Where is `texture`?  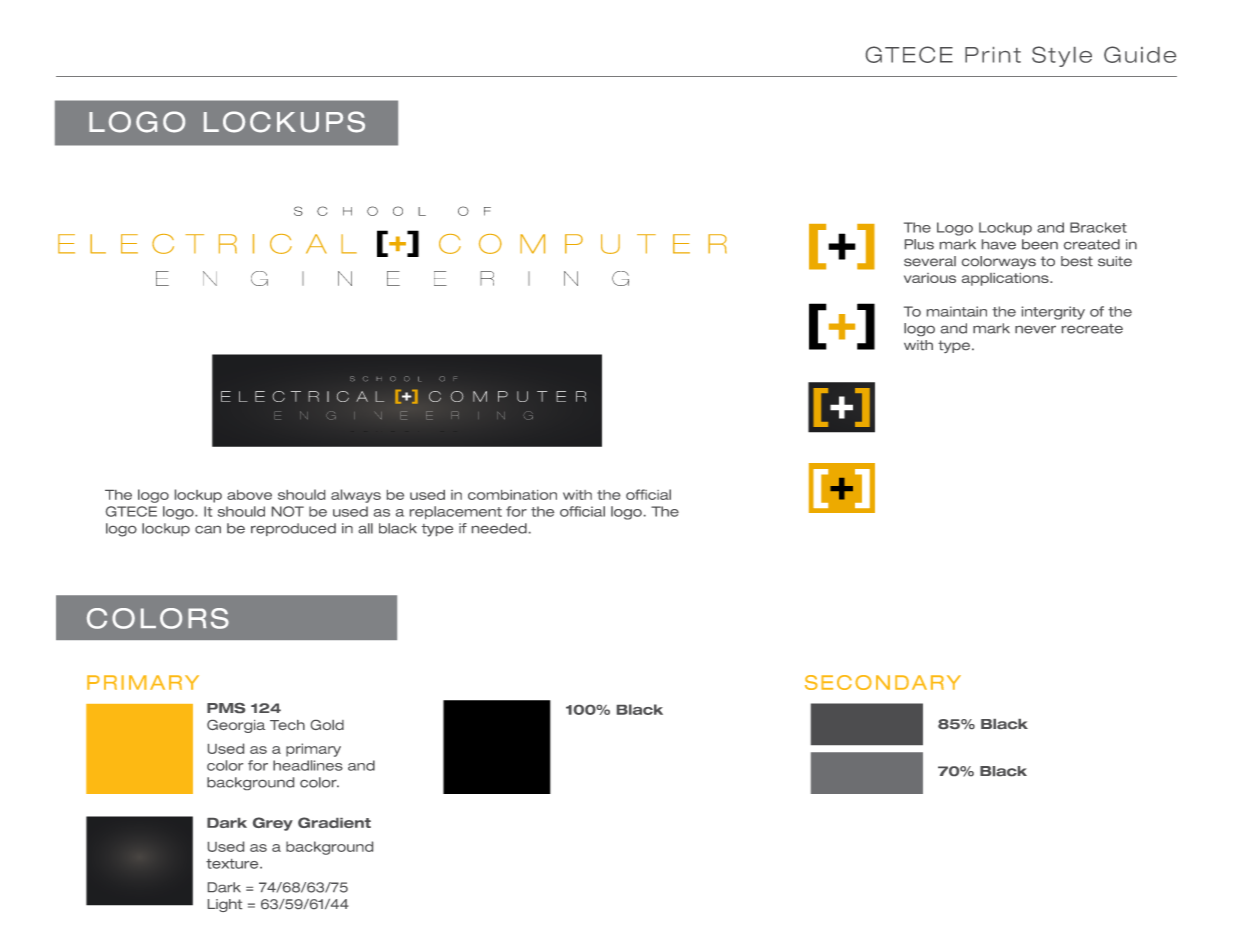 texture is located at coordinates (233, 864).
